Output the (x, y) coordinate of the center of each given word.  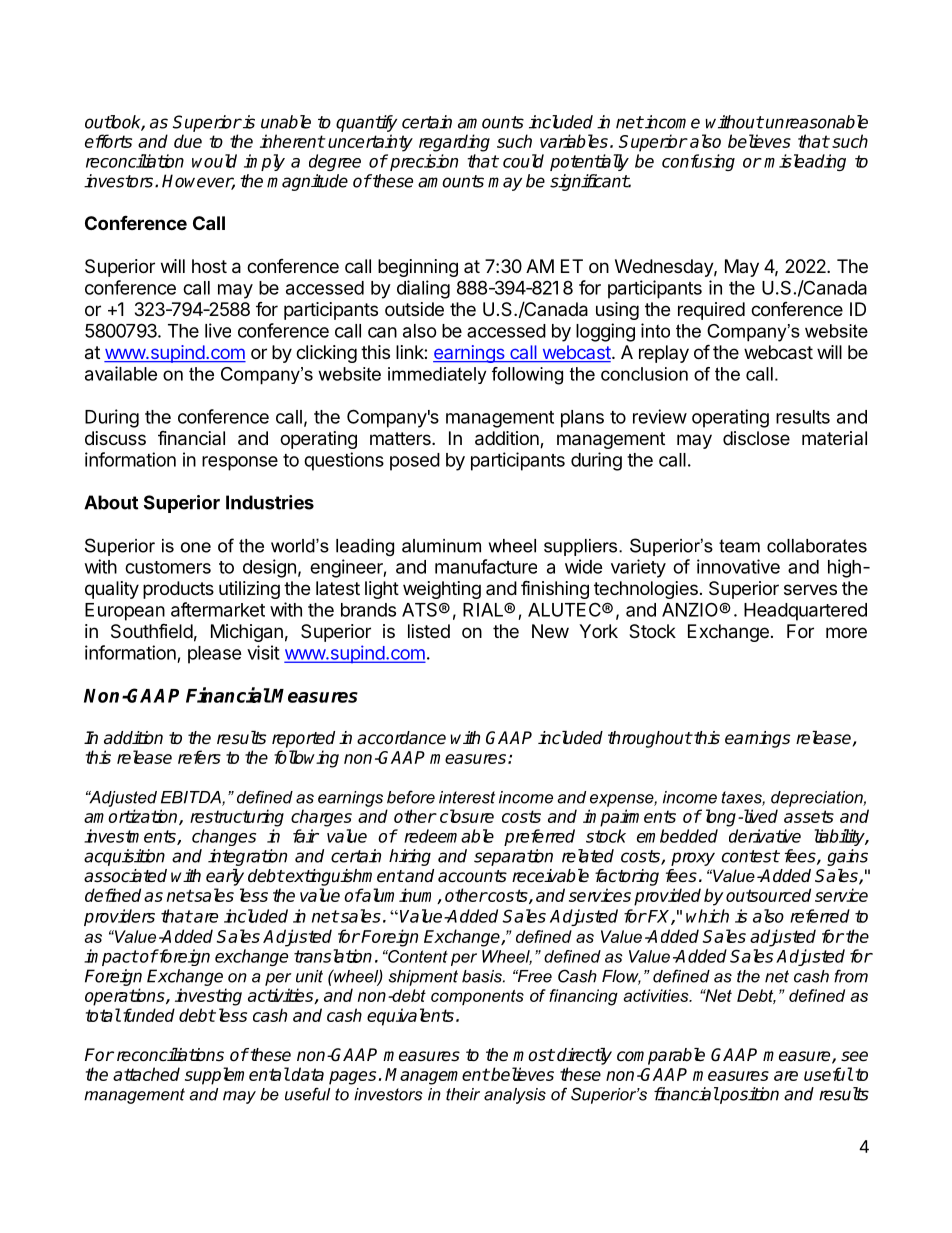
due (188, 141)
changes (224, 837)
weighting (442, 590)
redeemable (449, 836)
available (121, 373)
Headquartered (805, 612)
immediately (437, 375)
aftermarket (218, 609)
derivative (765, 836)
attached (146, 1074)
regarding (454, 143)
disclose (756, 438)
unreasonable (817, 122)
